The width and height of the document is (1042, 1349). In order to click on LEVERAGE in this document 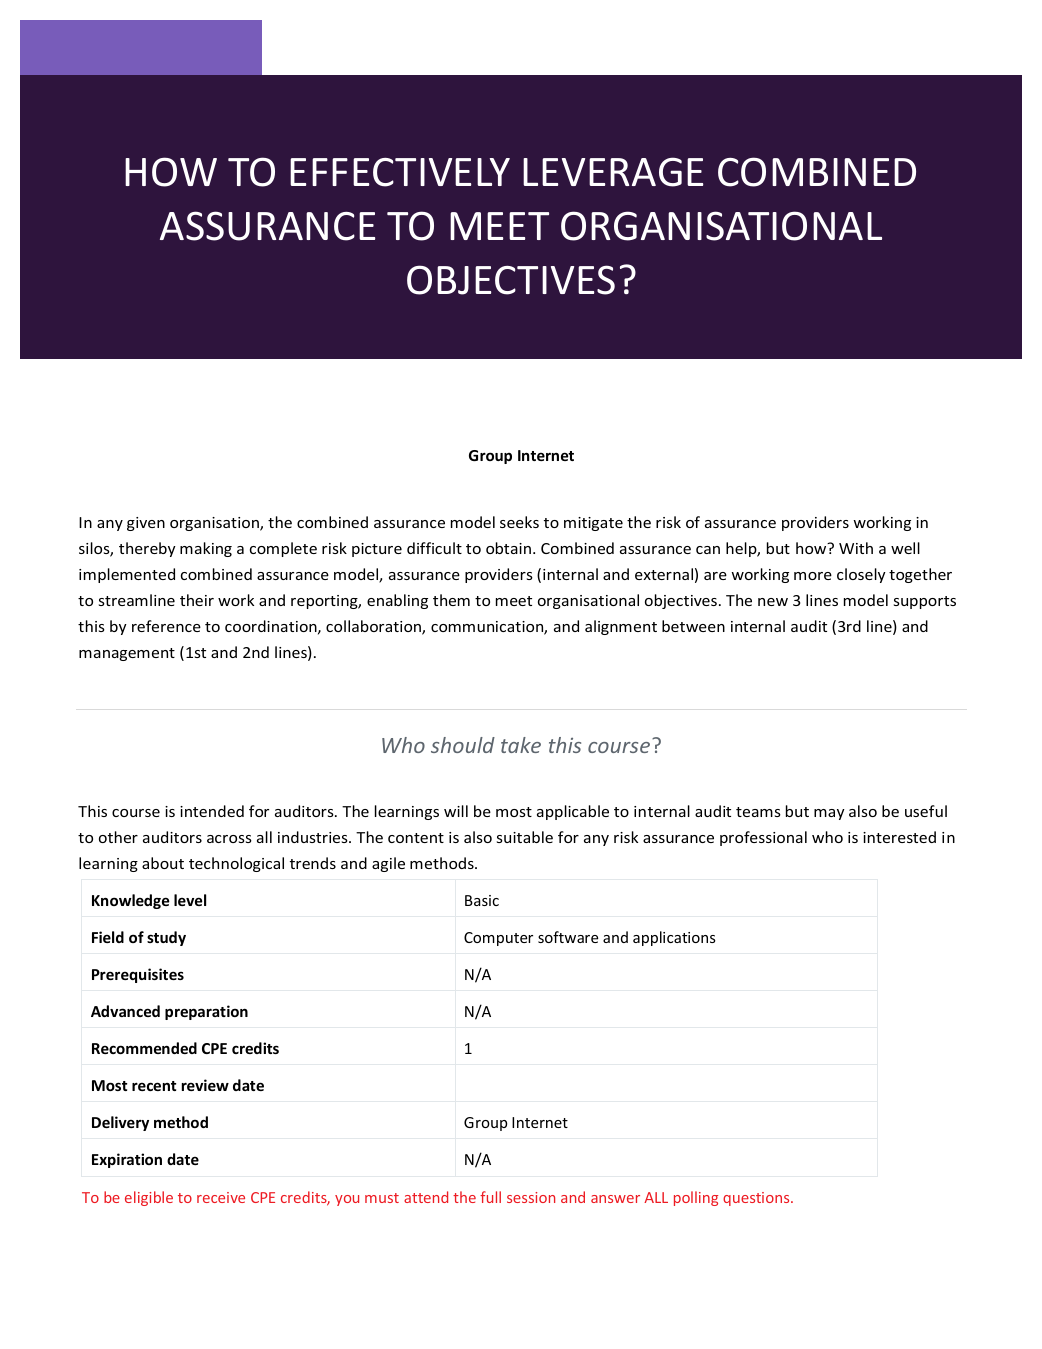, I will do `click(613, 172)`.
